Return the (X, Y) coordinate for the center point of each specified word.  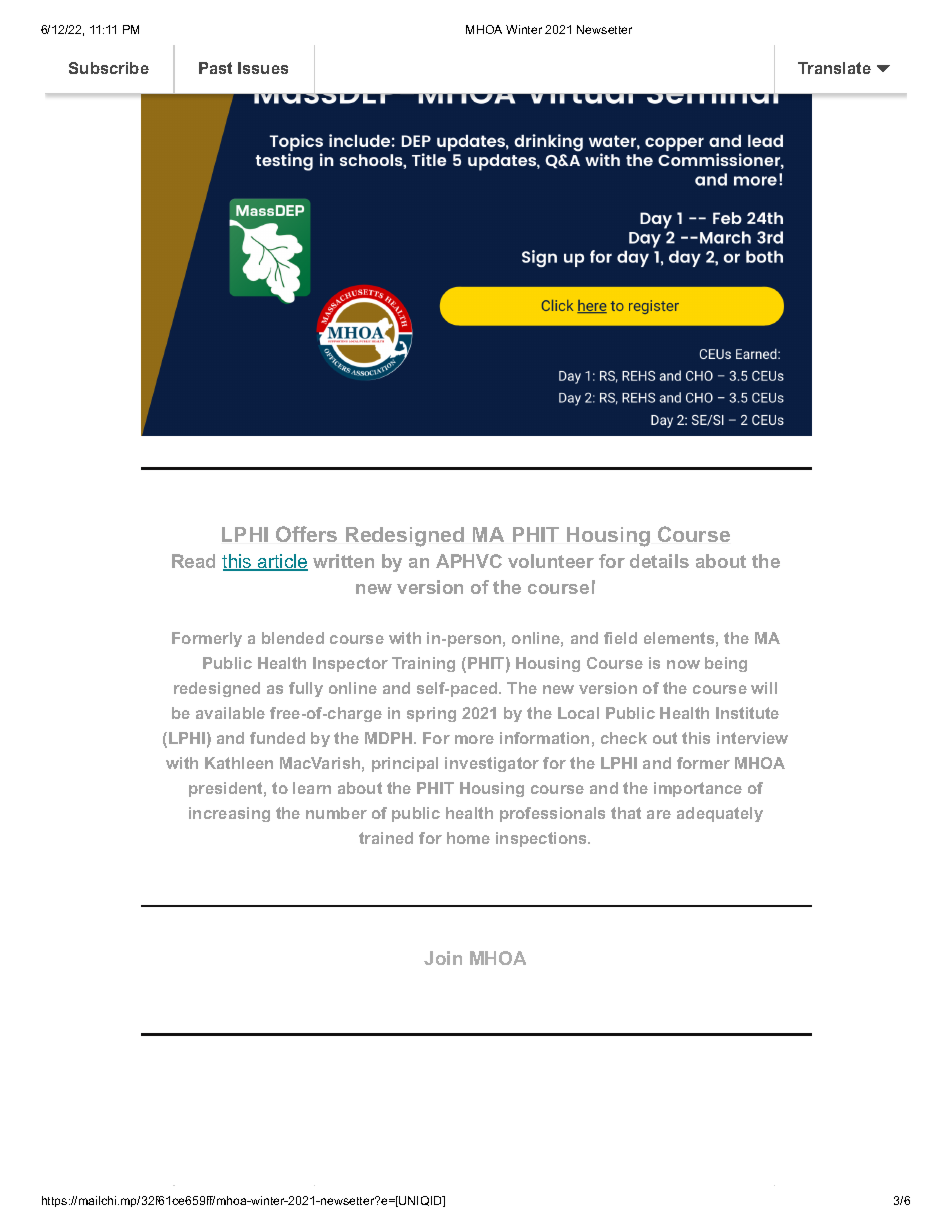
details (659, 561)
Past (215, 68)
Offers (306, 534)
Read (193, 561)
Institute (747, 713)
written (343, 561)
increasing (229, 814)
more (474, 739)
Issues (263, 68)
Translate (834, 68)
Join (443, 958)
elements (679, 638)
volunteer (551, 561)
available (230, 713)
